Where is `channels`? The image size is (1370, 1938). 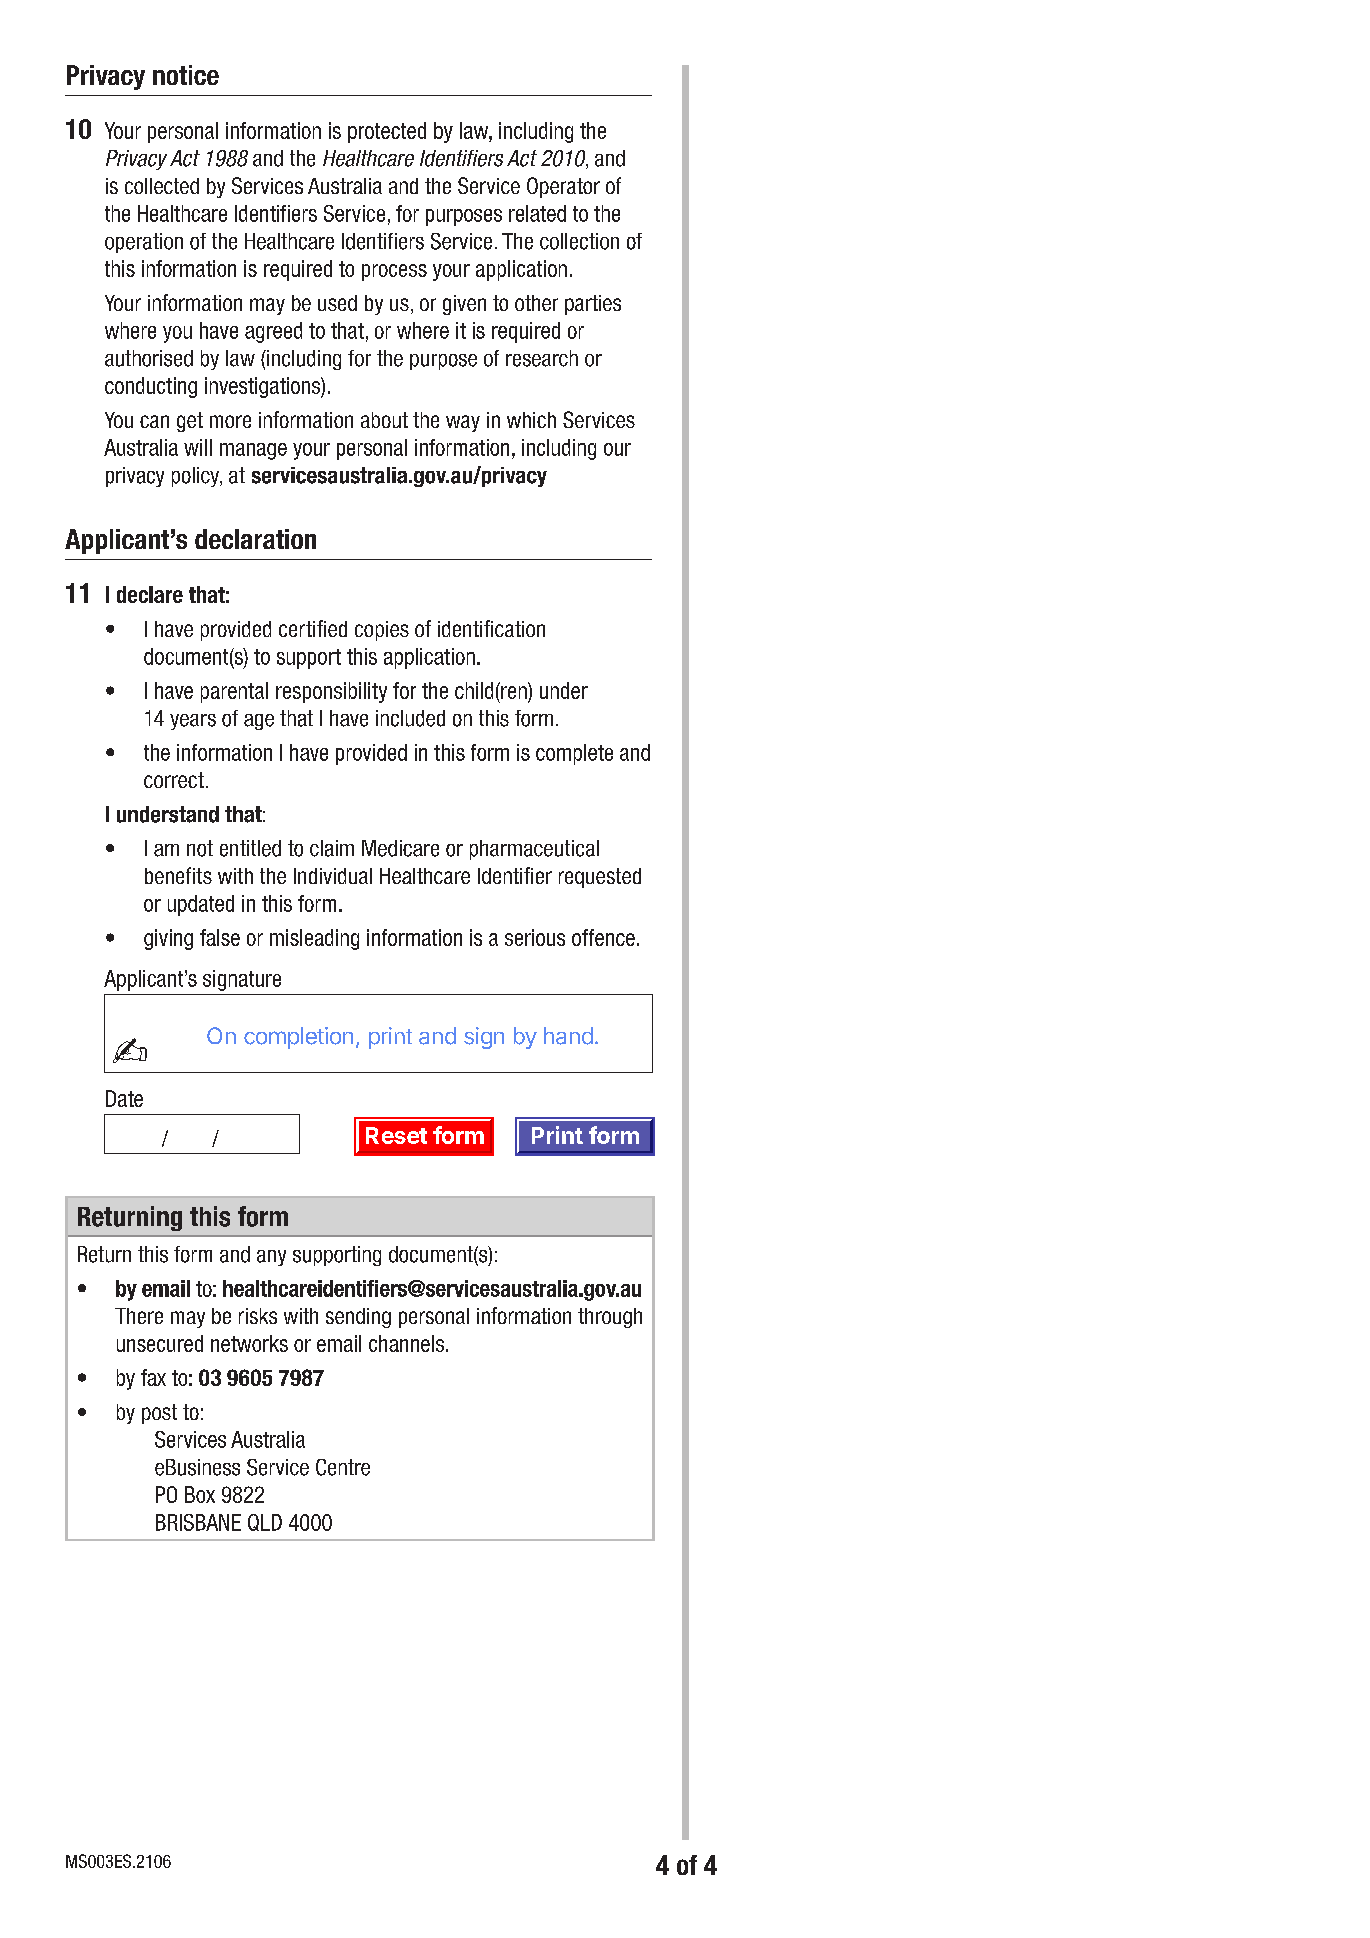 channels is located at coordinates (406, 1343).
